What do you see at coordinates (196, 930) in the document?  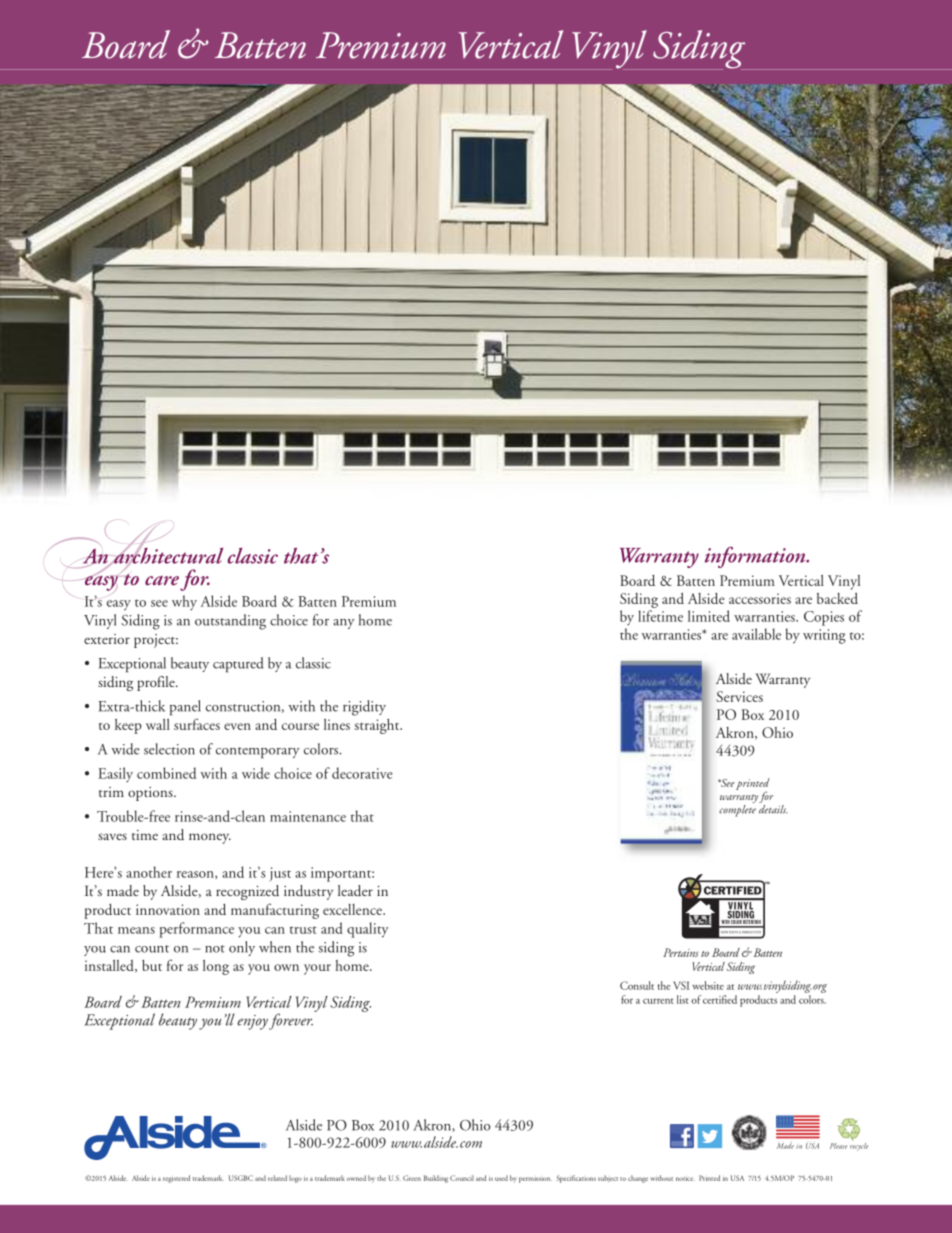 I see `performance` at bounding box center [196, 930].
